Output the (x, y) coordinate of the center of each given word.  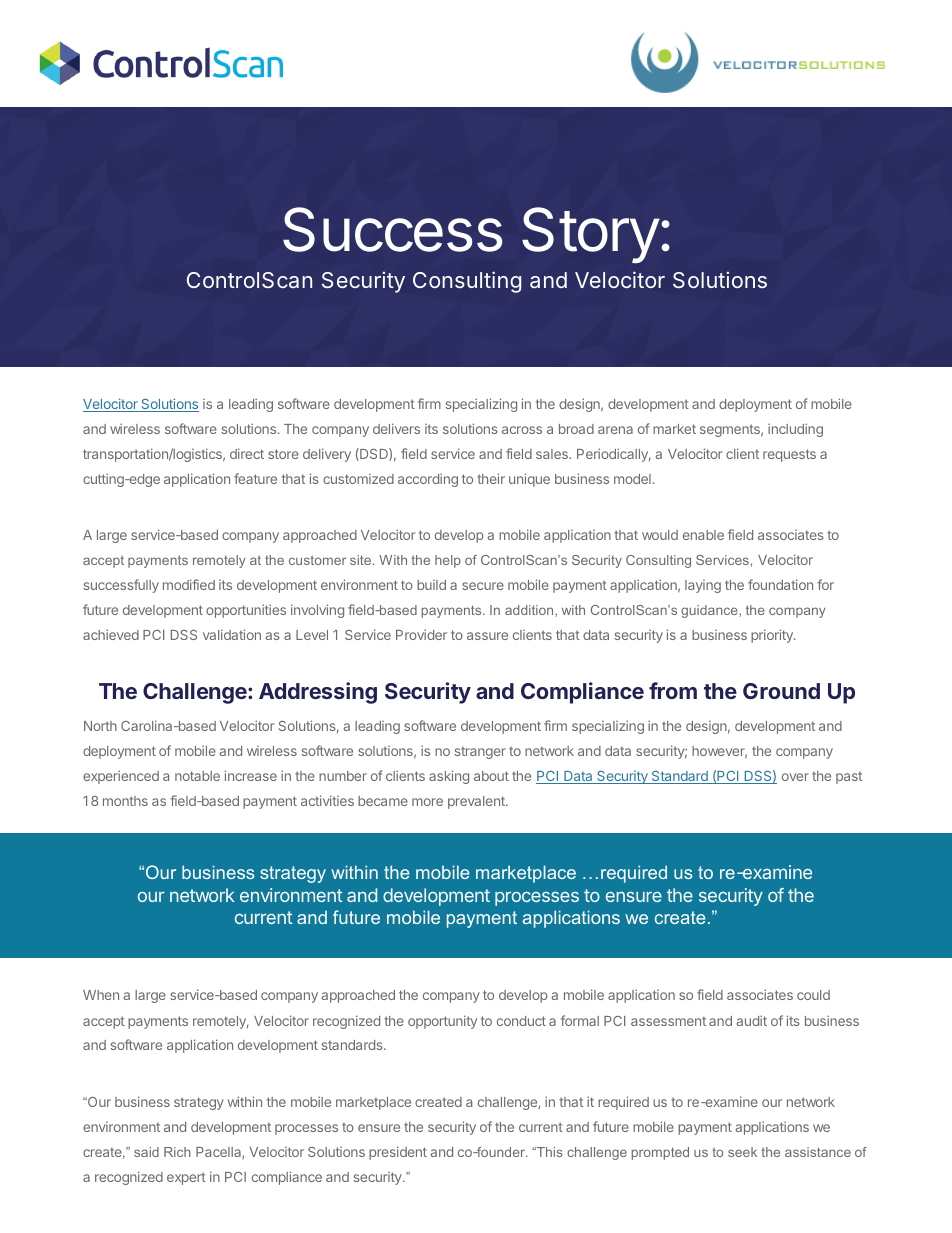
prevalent (477, 802)
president (398, 1153)
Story (591, 235)
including (795, 430)
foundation (780, 584)
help (448, 561)
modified (189, 584)
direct (247, 453)
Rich (177, 1152)
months (125, 801)
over (795, 777)
